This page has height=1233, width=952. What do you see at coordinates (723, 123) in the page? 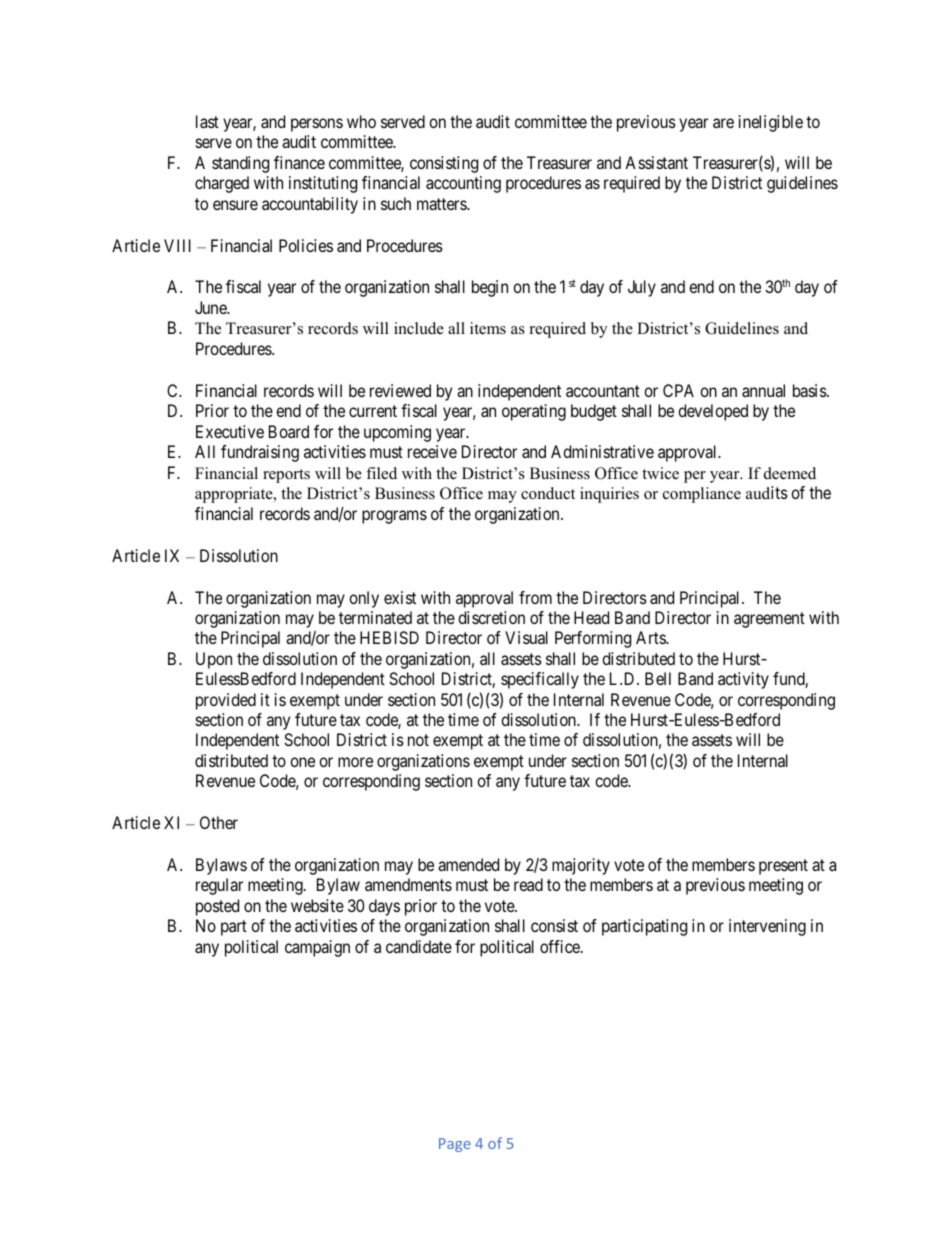
I see `are` at bounding box center [723, 123].
